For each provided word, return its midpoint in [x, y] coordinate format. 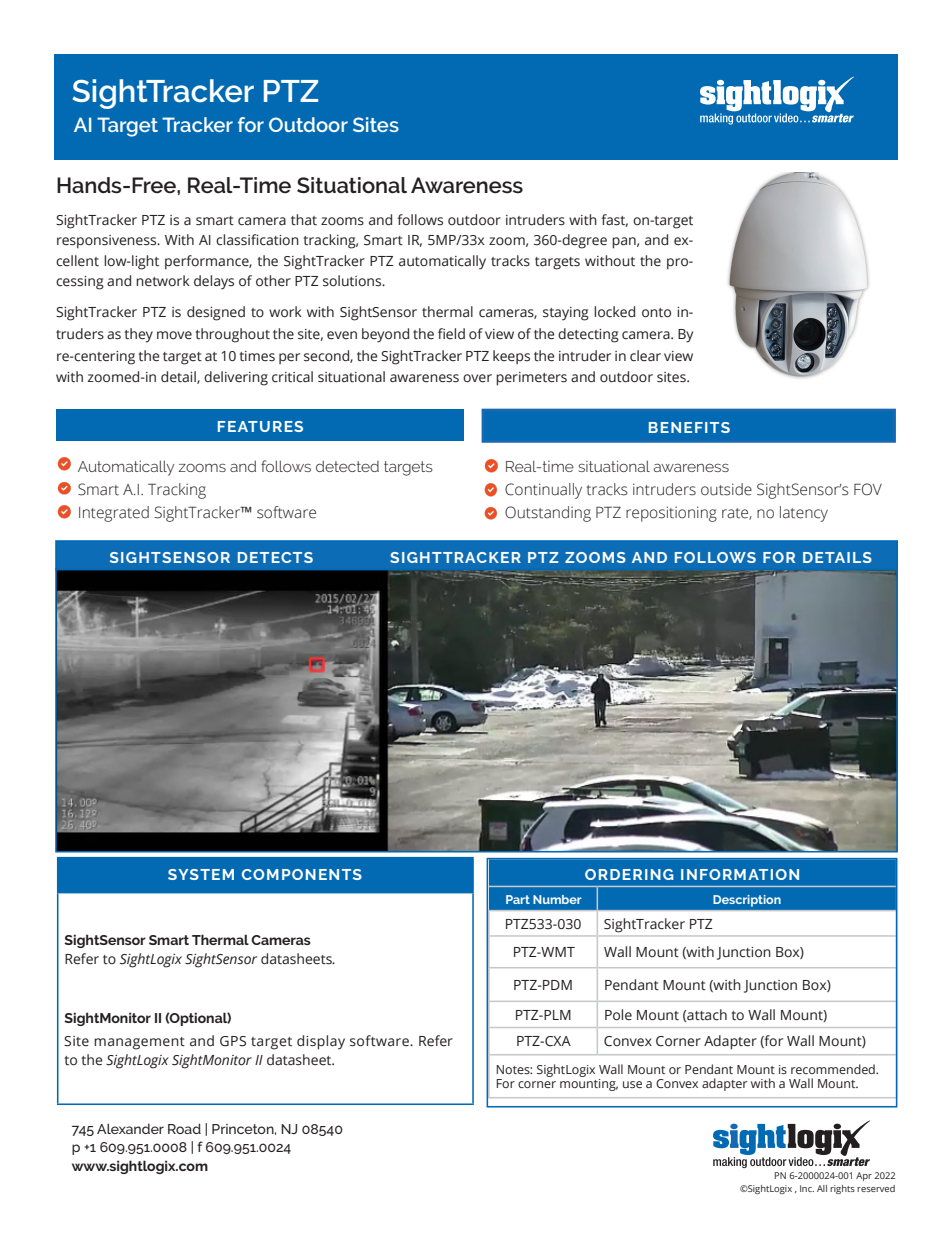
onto [656, 312]
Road [184, 1128]
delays [214, 282]
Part [518, 899]
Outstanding [548, 514]
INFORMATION [740, 874]
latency [804, 514]
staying [566, 314]
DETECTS [275, 557]
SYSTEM [201, 874]
